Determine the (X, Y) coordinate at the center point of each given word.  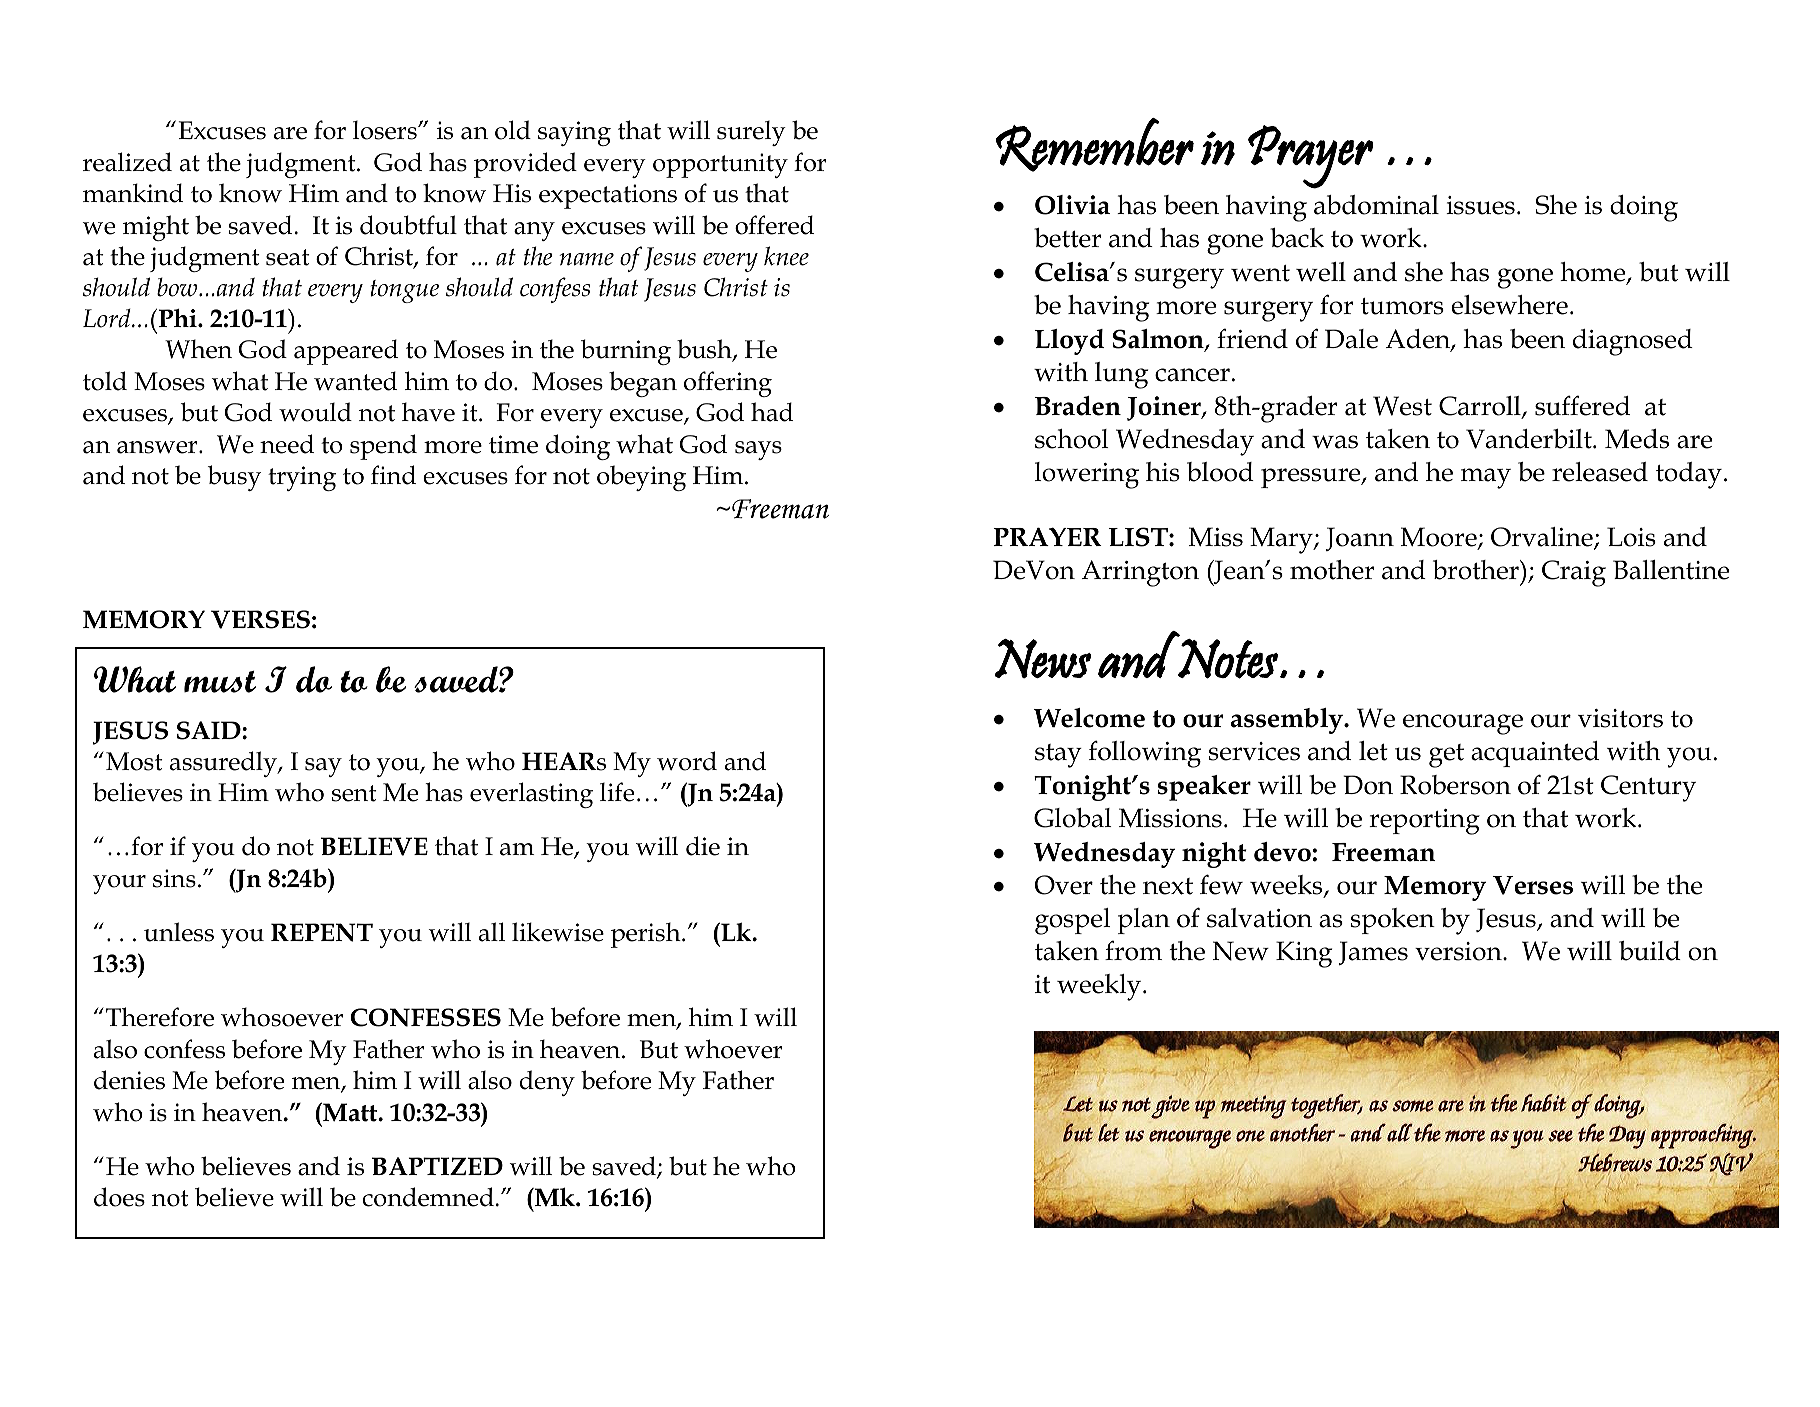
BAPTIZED (437, 1166)
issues (1480, 205)
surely (751, 133)
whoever (733, 1049)
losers (386, 130)
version (1459, 951)
